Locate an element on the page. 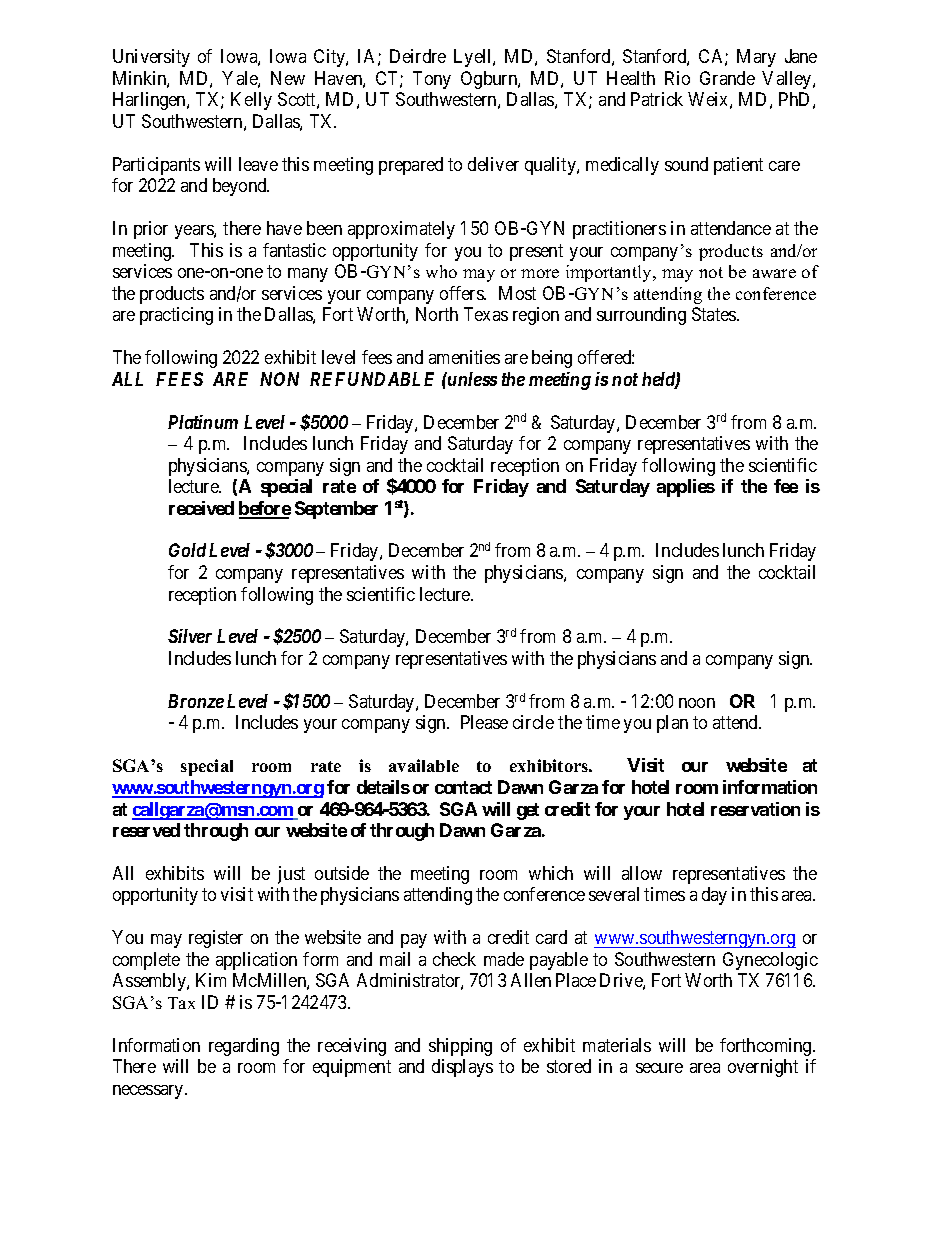  regarding is located at coordinates (244, 1047).
